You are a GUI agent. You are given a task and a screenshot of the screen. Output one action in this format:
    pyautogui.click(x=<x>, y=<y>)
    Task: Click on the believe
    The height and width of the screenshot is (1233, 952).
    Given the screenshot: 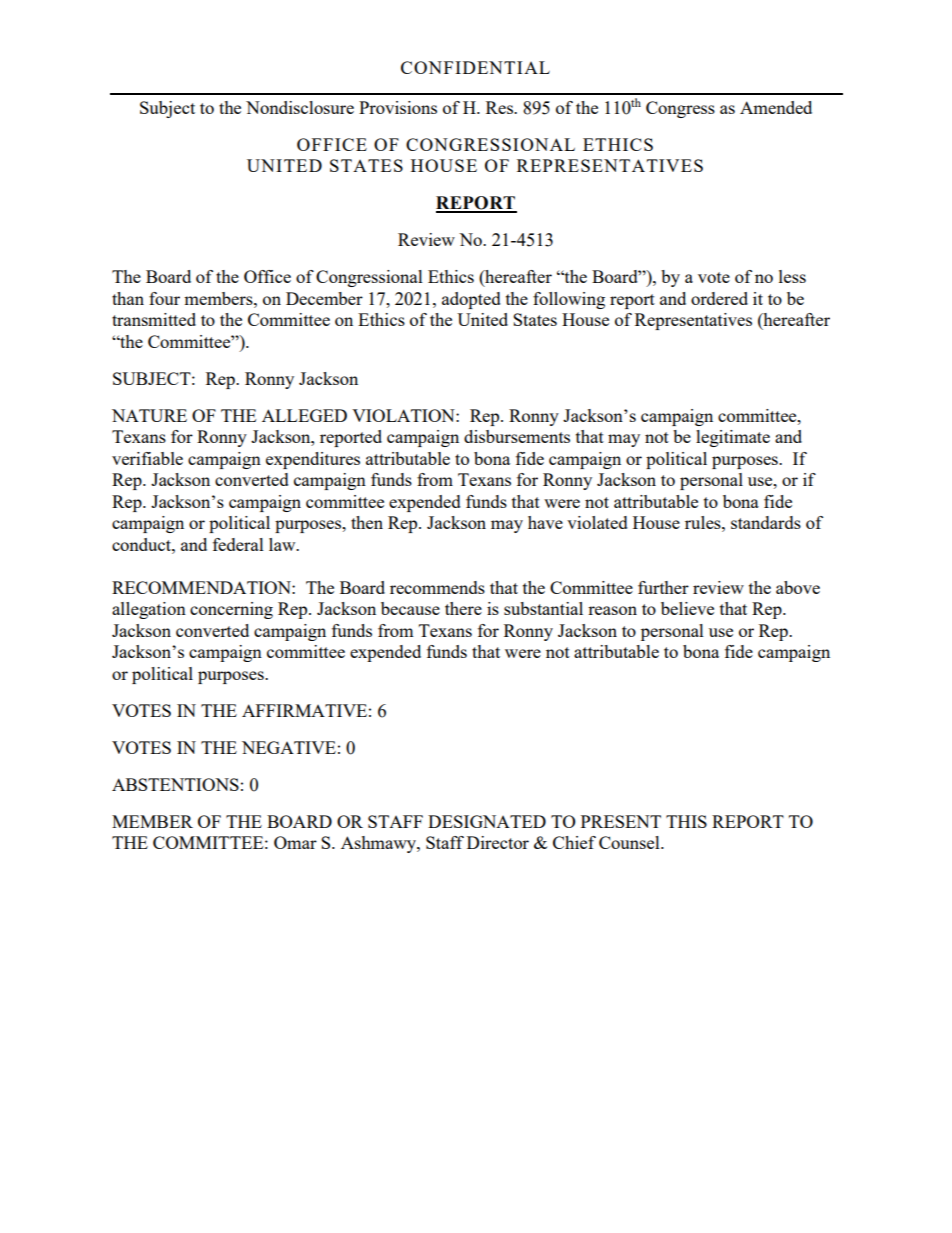 What is the action you would take?
    pyautogui.click(x=687, y=608)
